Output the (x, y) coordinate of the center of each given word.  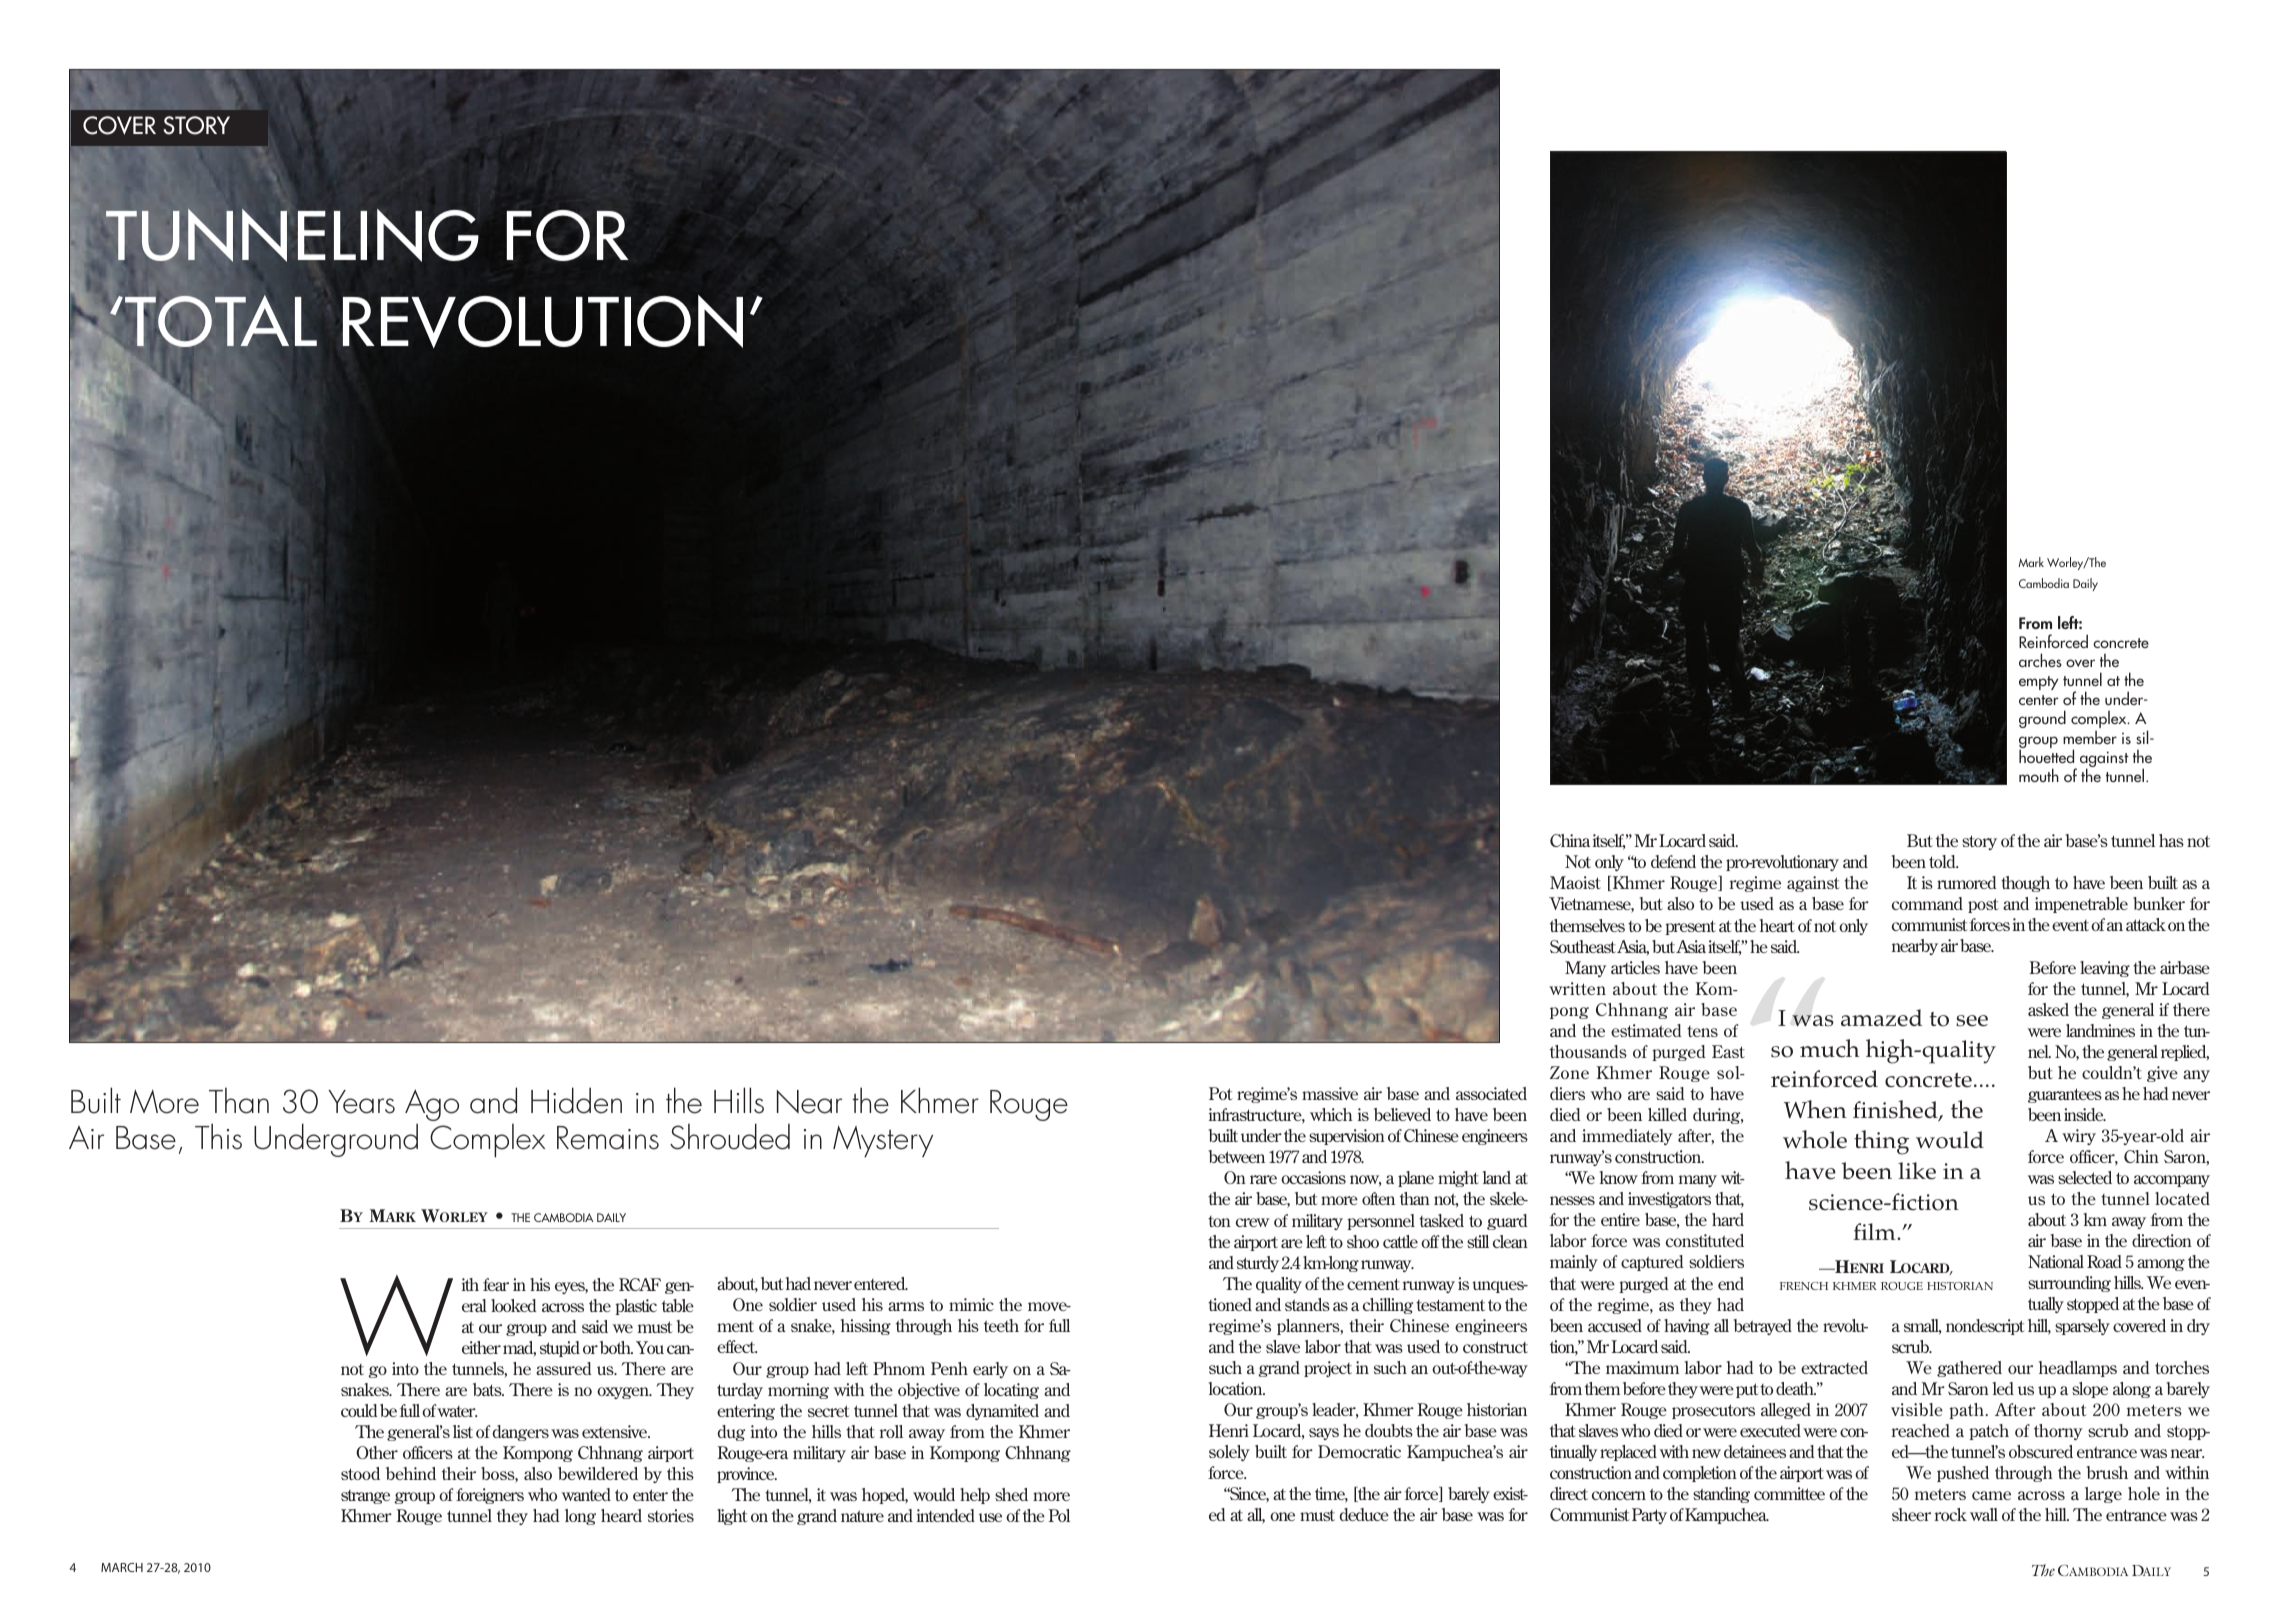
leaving (2105, 969)
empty (2039, 683)
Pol (1059, 1515)
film (1875, 1231)
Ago (432, 1106)
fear (496, 1284)
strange (365, 1497)
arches (2040, 660)
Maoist (1575, 882)
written (1577, 988)
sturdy (1258, 1264)
